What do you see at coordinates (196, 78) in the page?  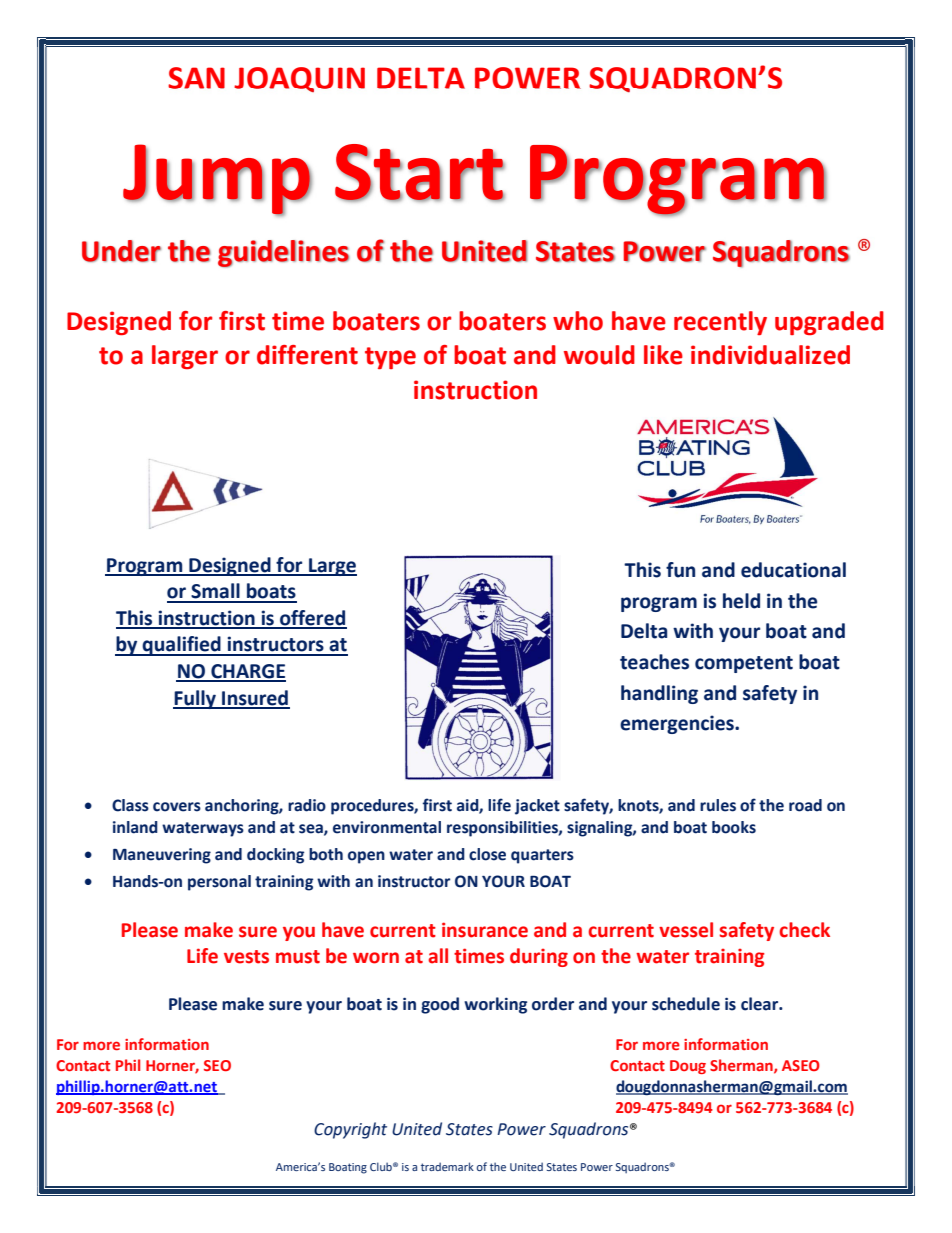 I see `SAN` at bounding box center [196, 78].
